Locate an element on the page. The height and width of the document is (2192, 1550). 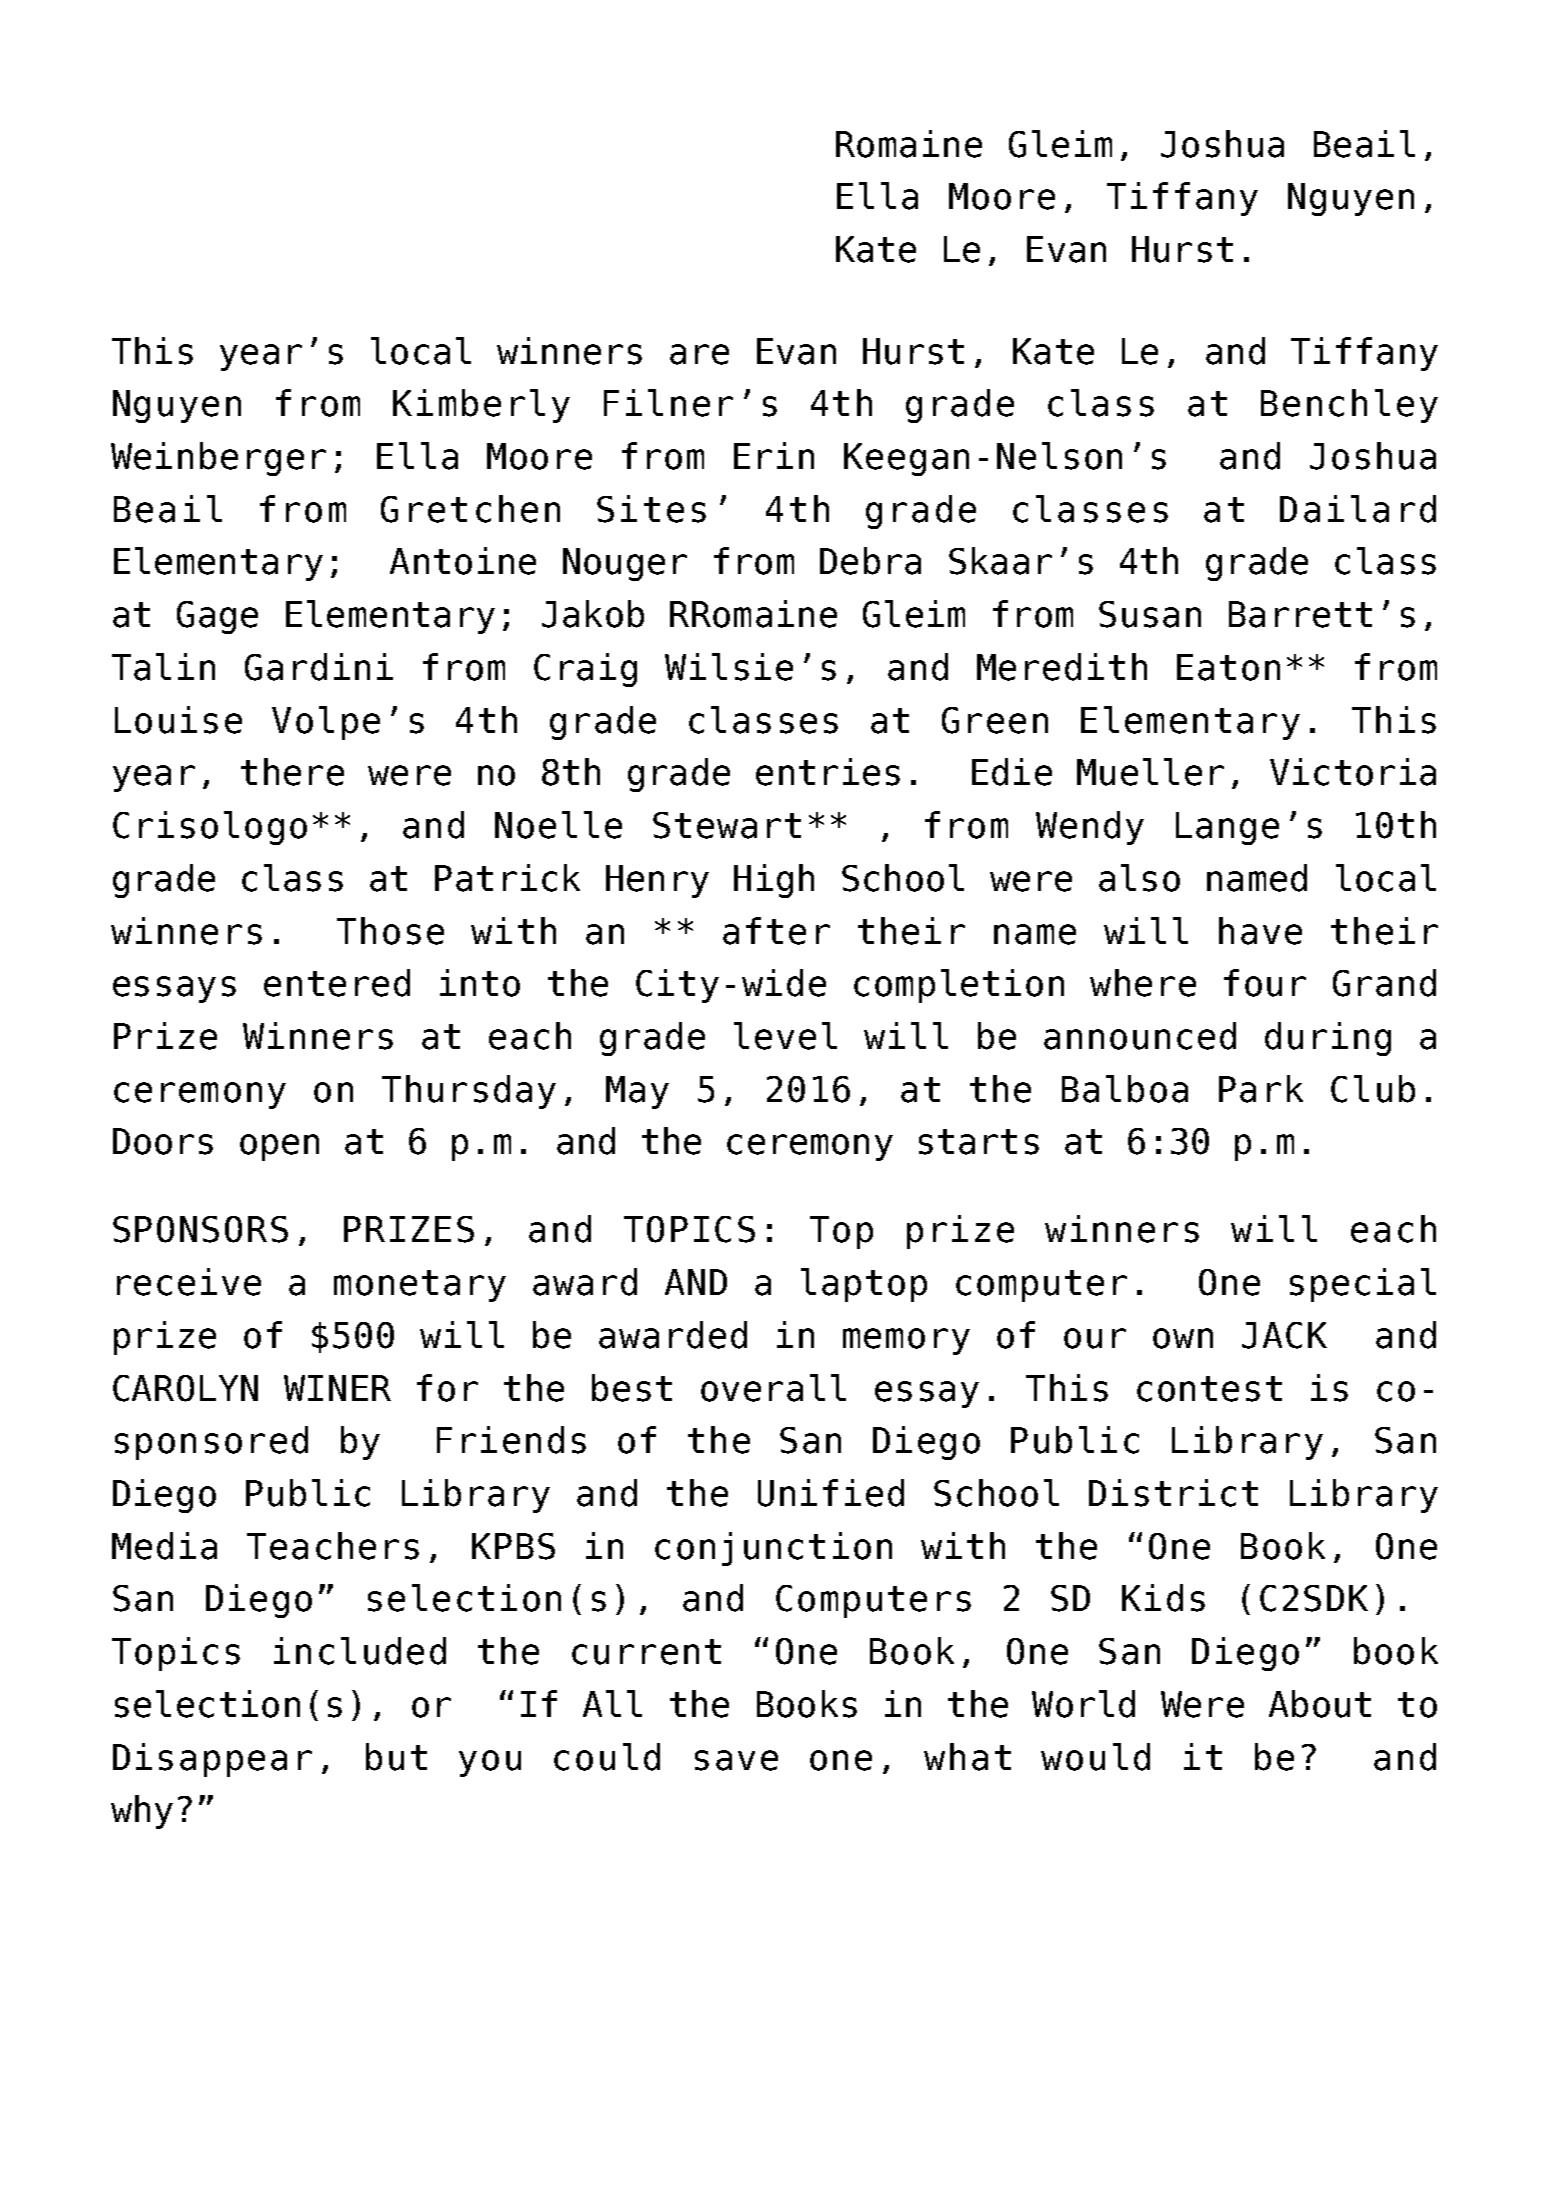
About is located at coordinates (1320, 1704).
